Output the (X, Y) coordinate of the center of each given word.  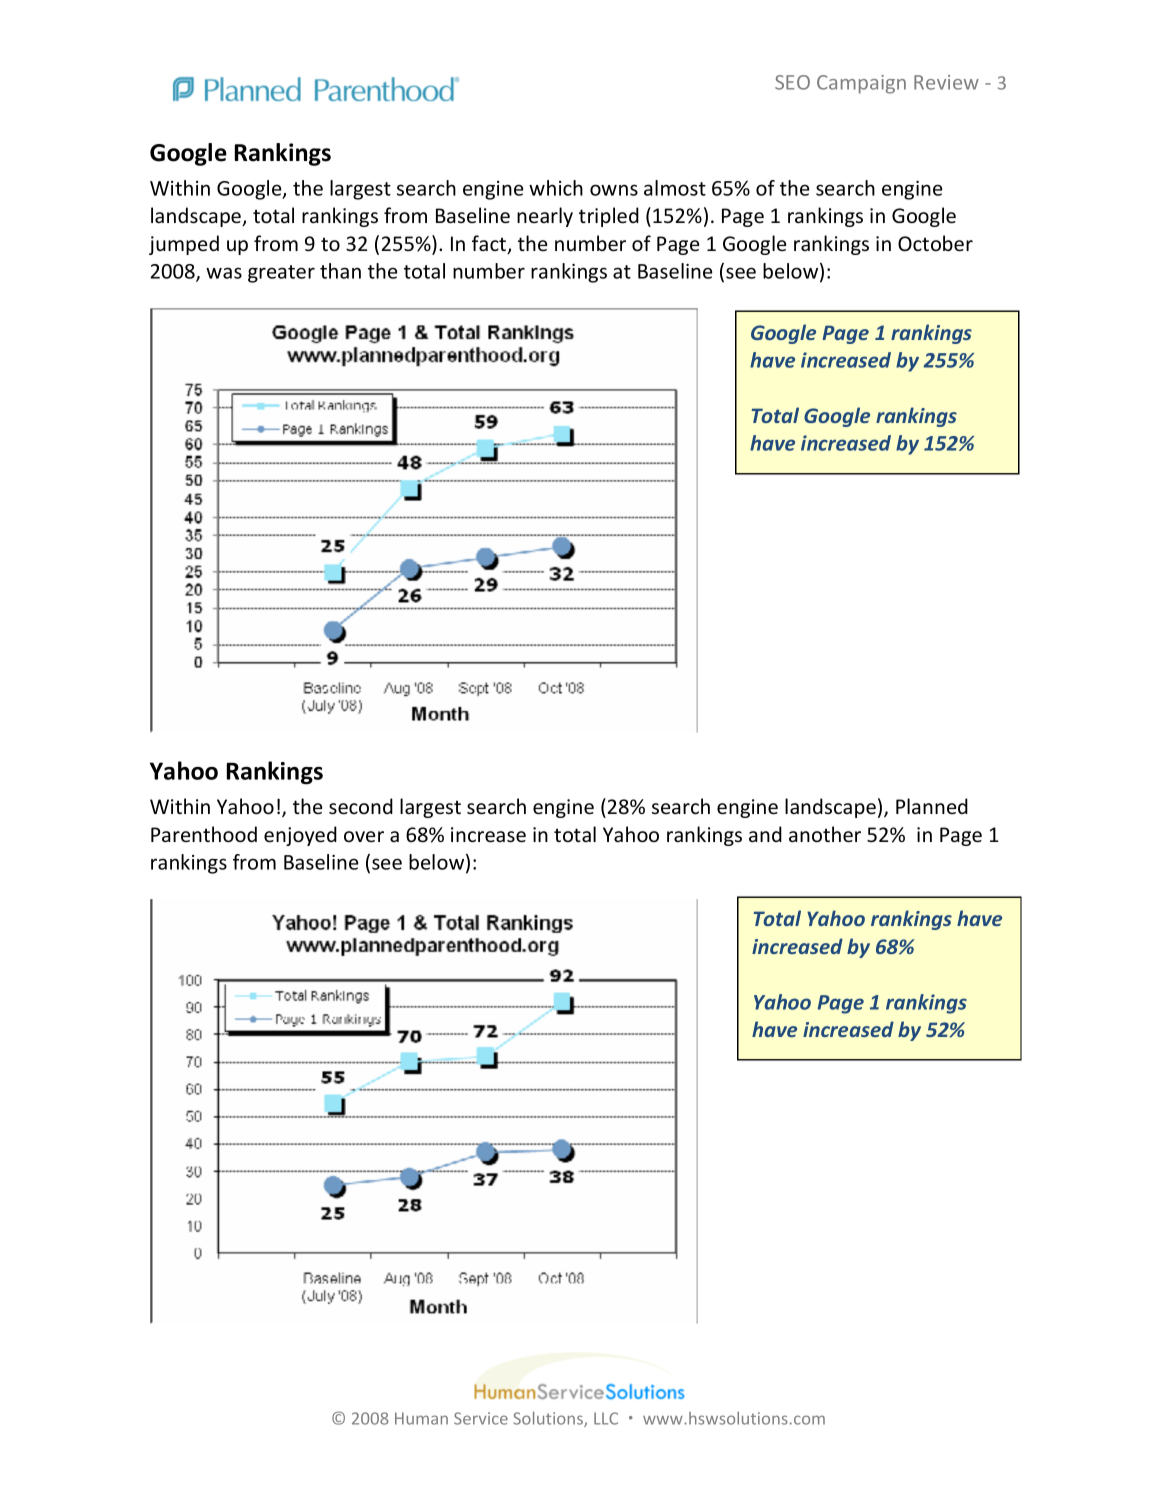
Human (421, 1418)
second (361, 806)
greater (281, 274)
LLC (606, 1418)
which (556, 188)
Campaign (861, 84)
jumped (184, 245)
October (935, 243)
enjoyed (300, 836)
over (364, 836)
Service (481, 1418)
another (825, 834)
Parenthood (204, 834)
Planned (932, 806)
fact (490, 244)
